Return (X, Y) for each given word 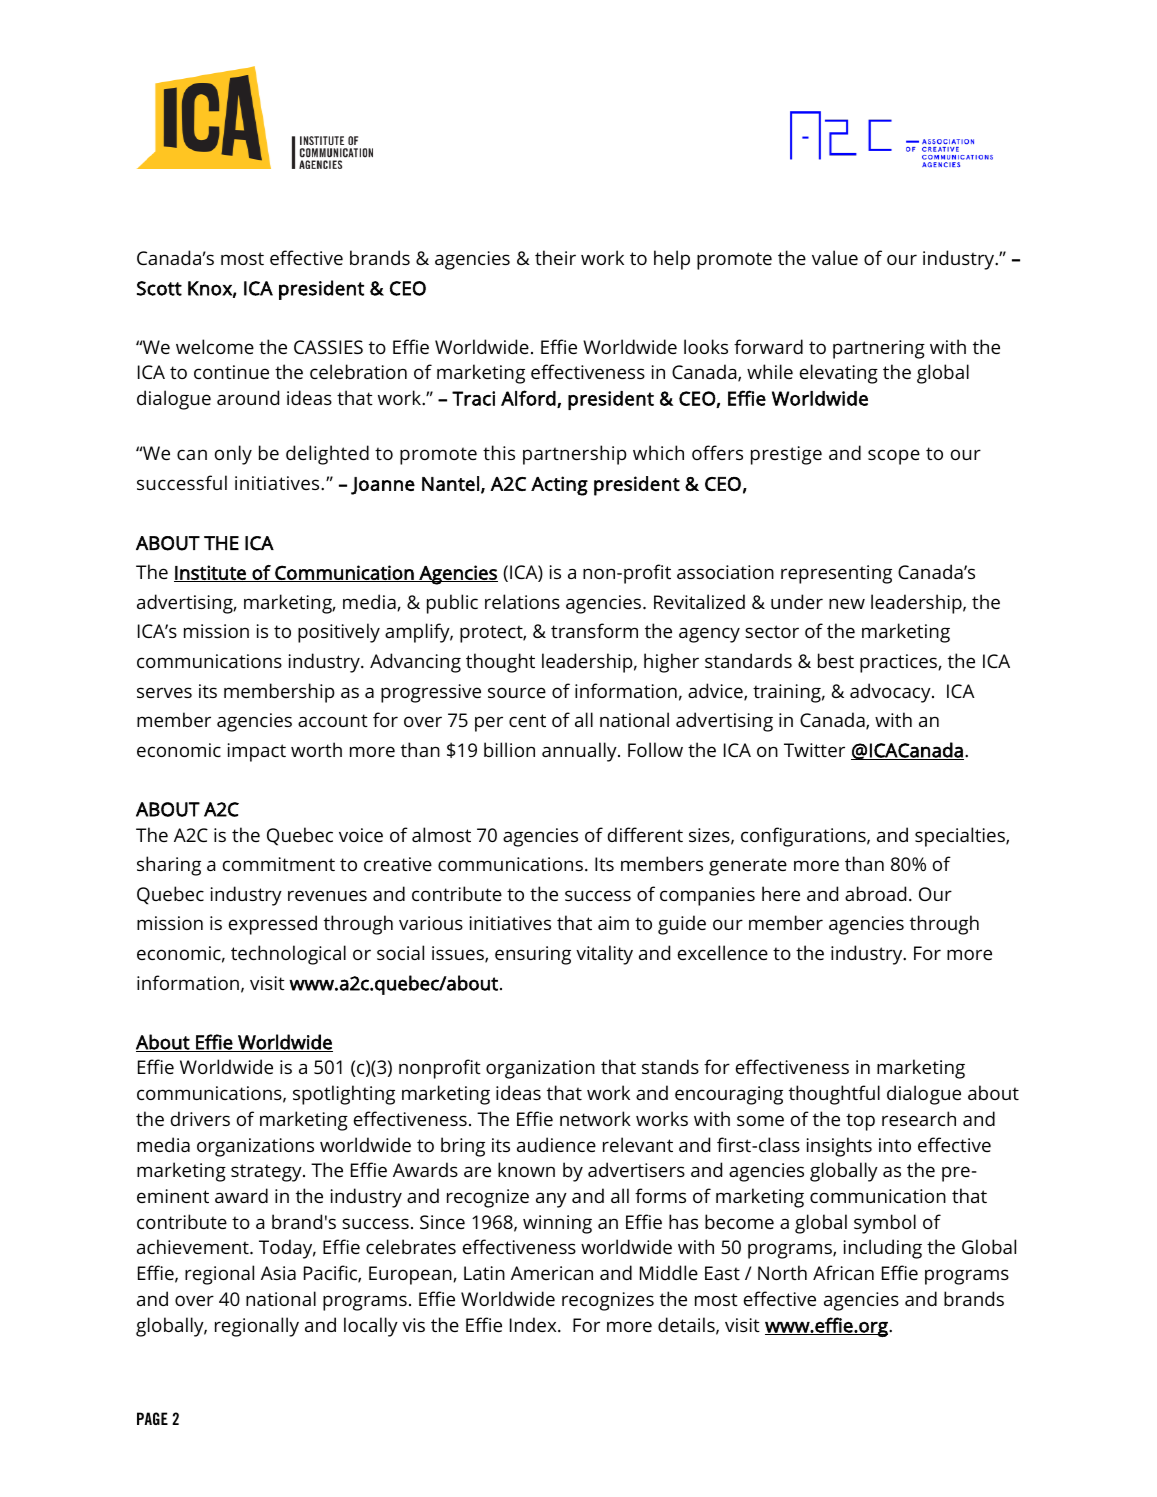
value (835, 257)
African (843, 1272)
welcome (215, 346)
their (555, 257)
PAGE (152, 1418)
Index (534, 1324)
